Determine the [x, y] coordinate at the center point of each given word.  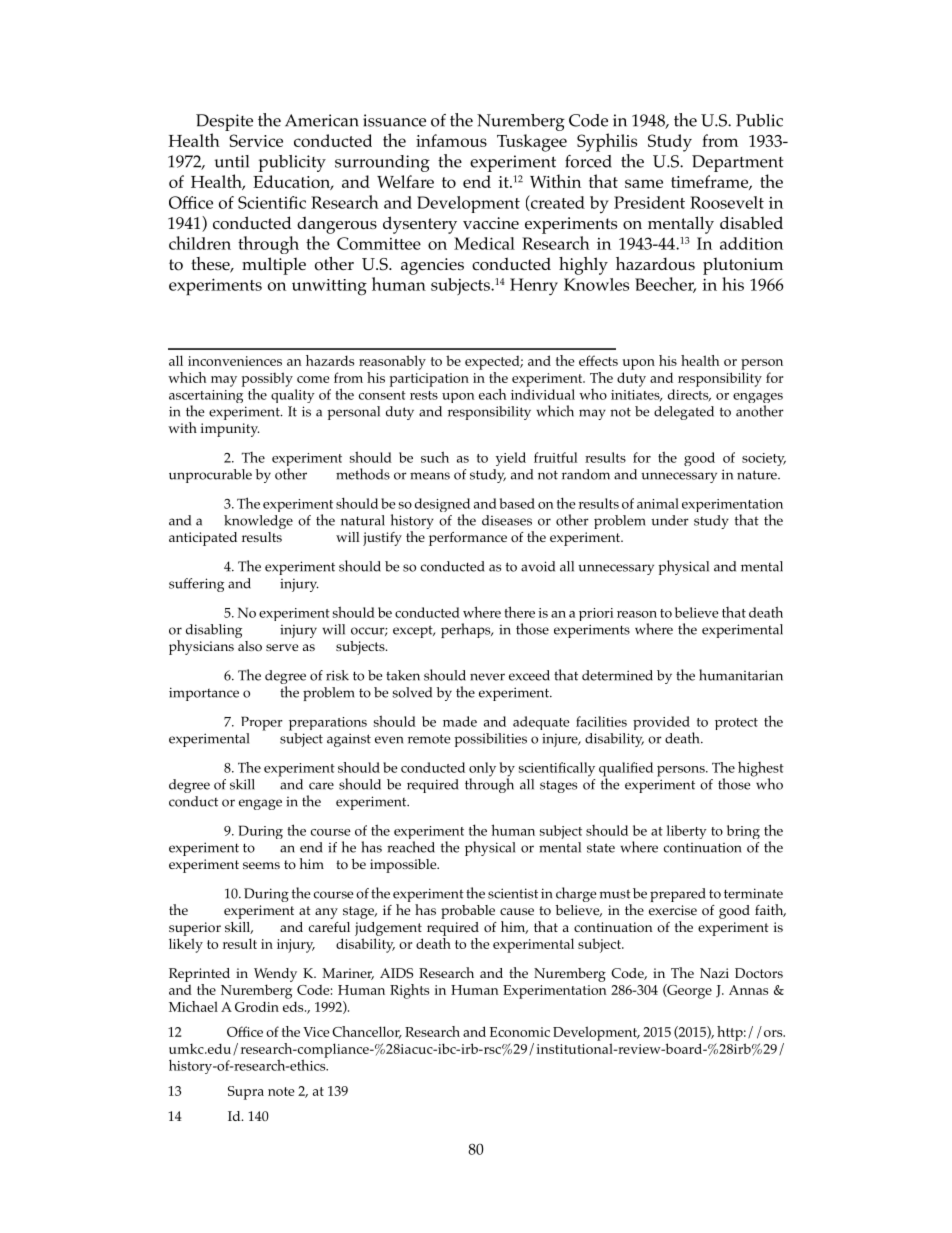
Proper [262, 723]
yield [511, 459]
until [231, 161]
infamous [451, 140]
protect [736, 724]
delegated [684, 413]
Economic [520, 1032]
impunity [230, 430]
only [482, 770]
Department [738, 163]
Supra [246, 1093]
